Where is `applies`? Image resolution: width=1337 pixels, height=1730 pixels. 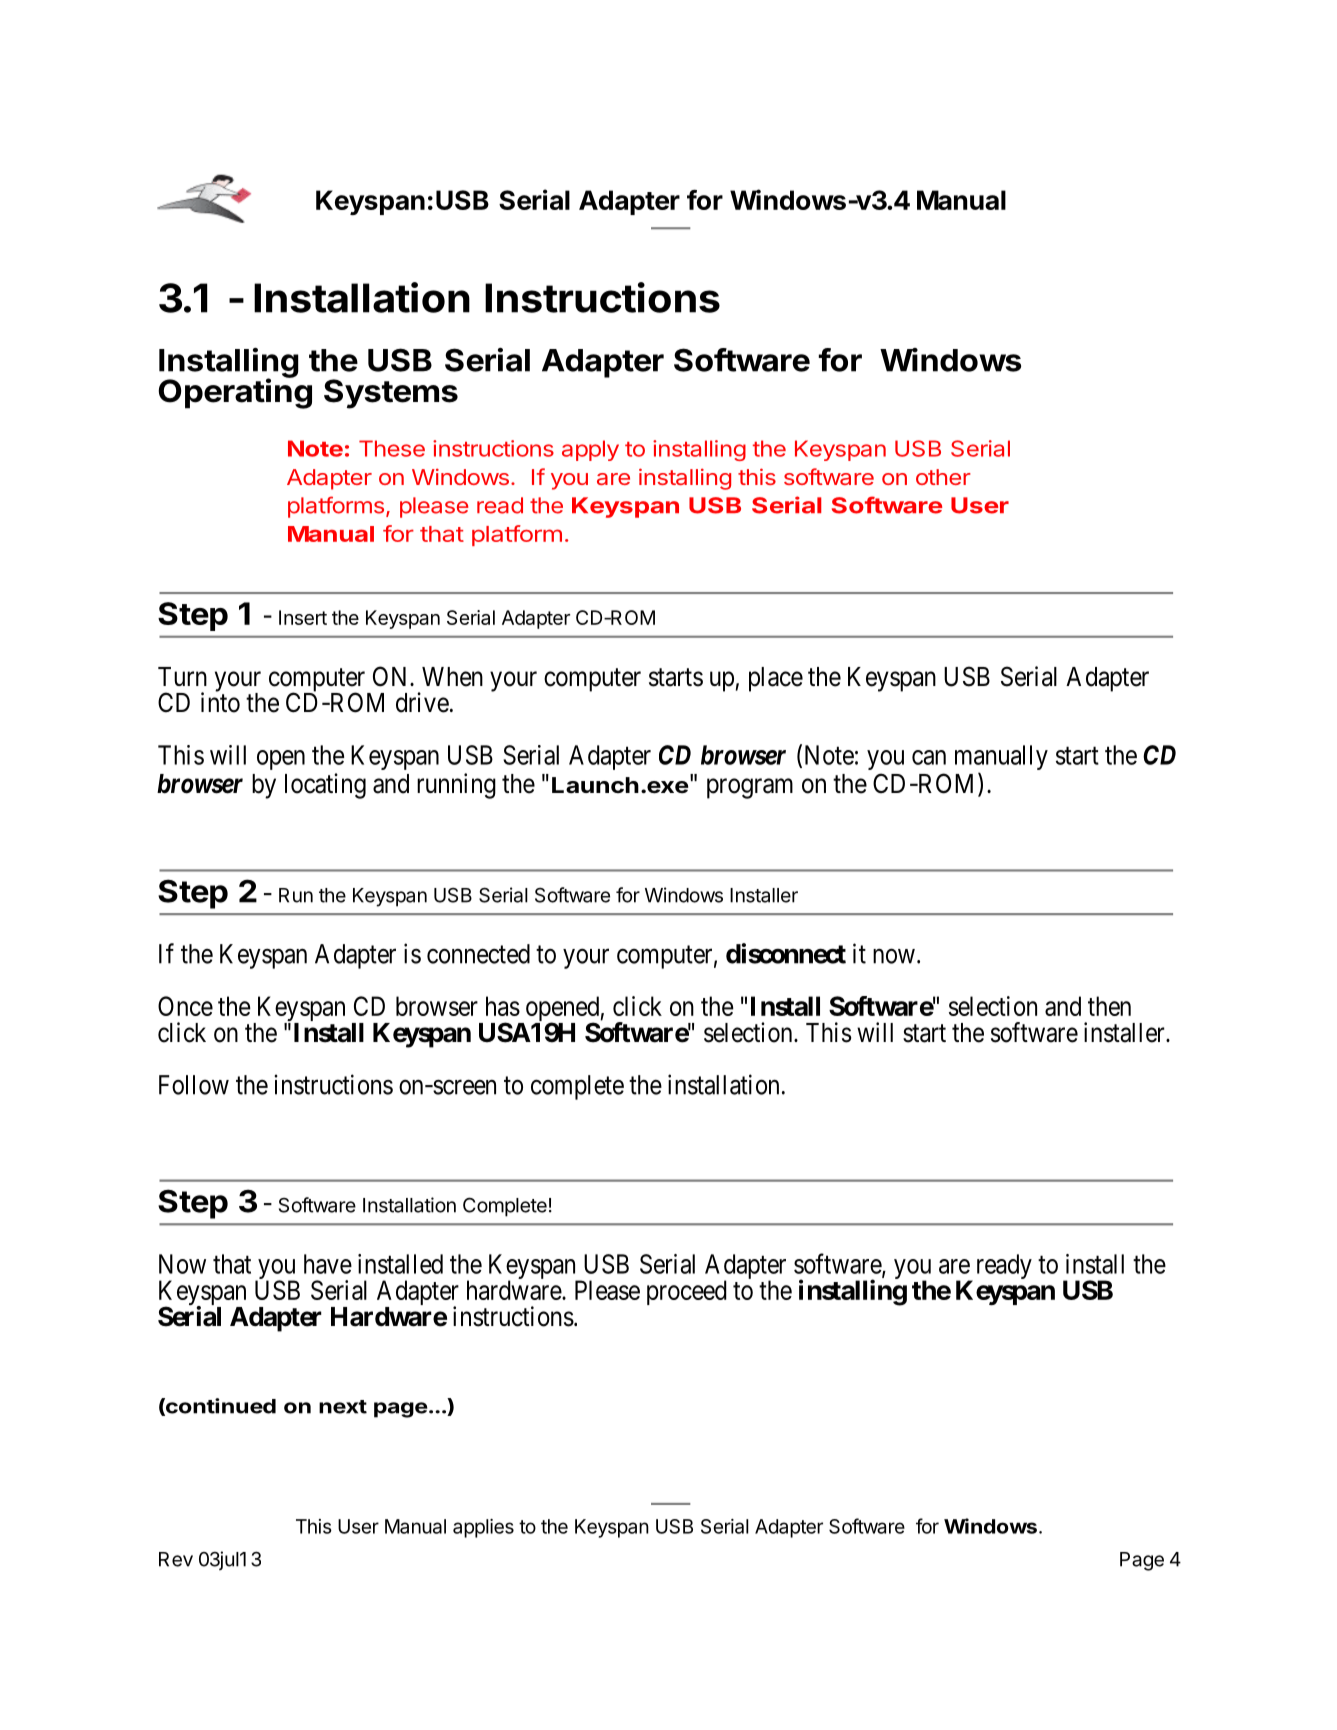
applies is located at coordinates (483, 1528).
